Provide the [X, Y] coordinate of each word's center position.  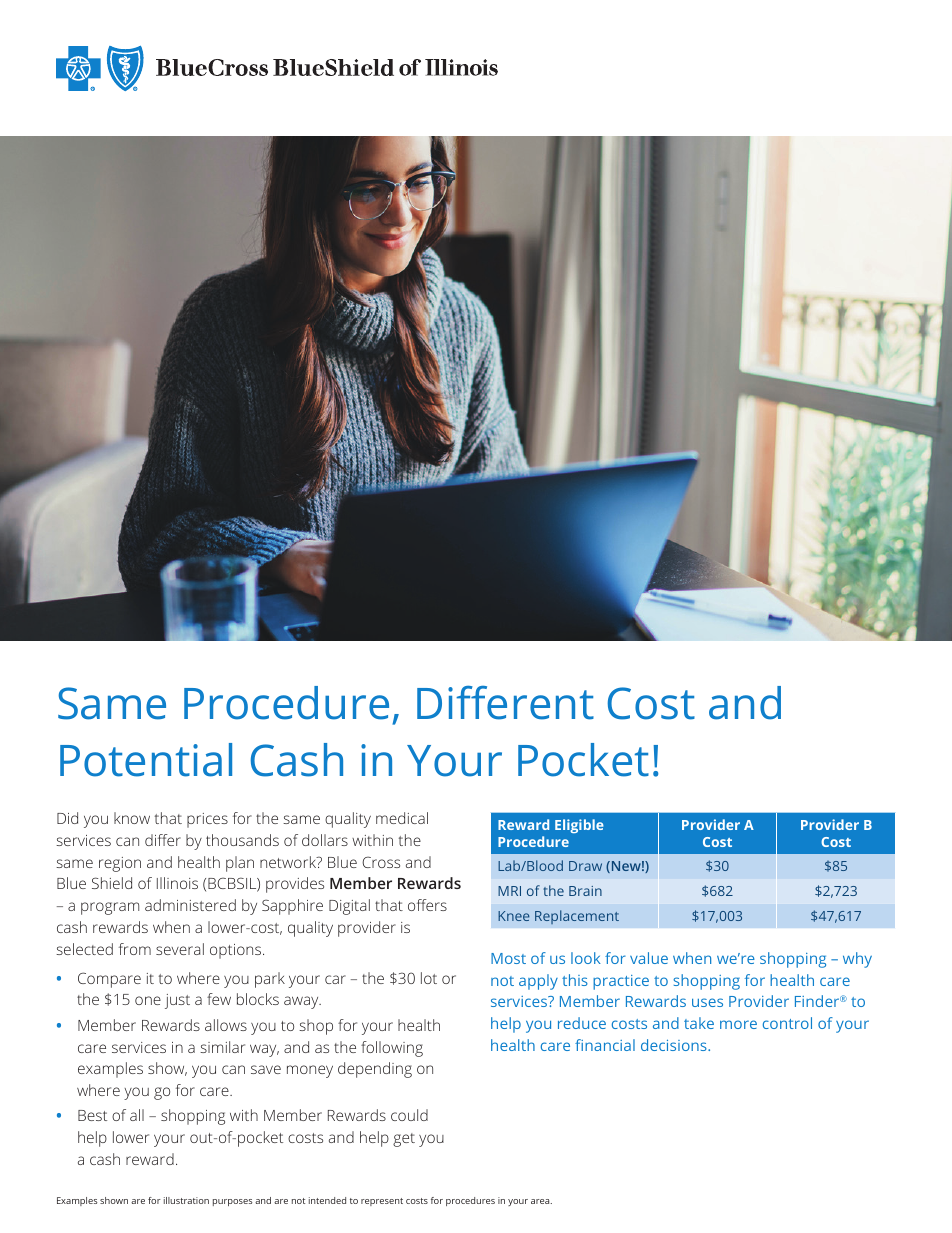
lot [429, 978]
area [541, 1201]
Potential [146, 760]
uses [707, 1002]
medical [402, 818]
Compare [109, 980]
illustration [186, 1200]
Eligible [579, 826]
